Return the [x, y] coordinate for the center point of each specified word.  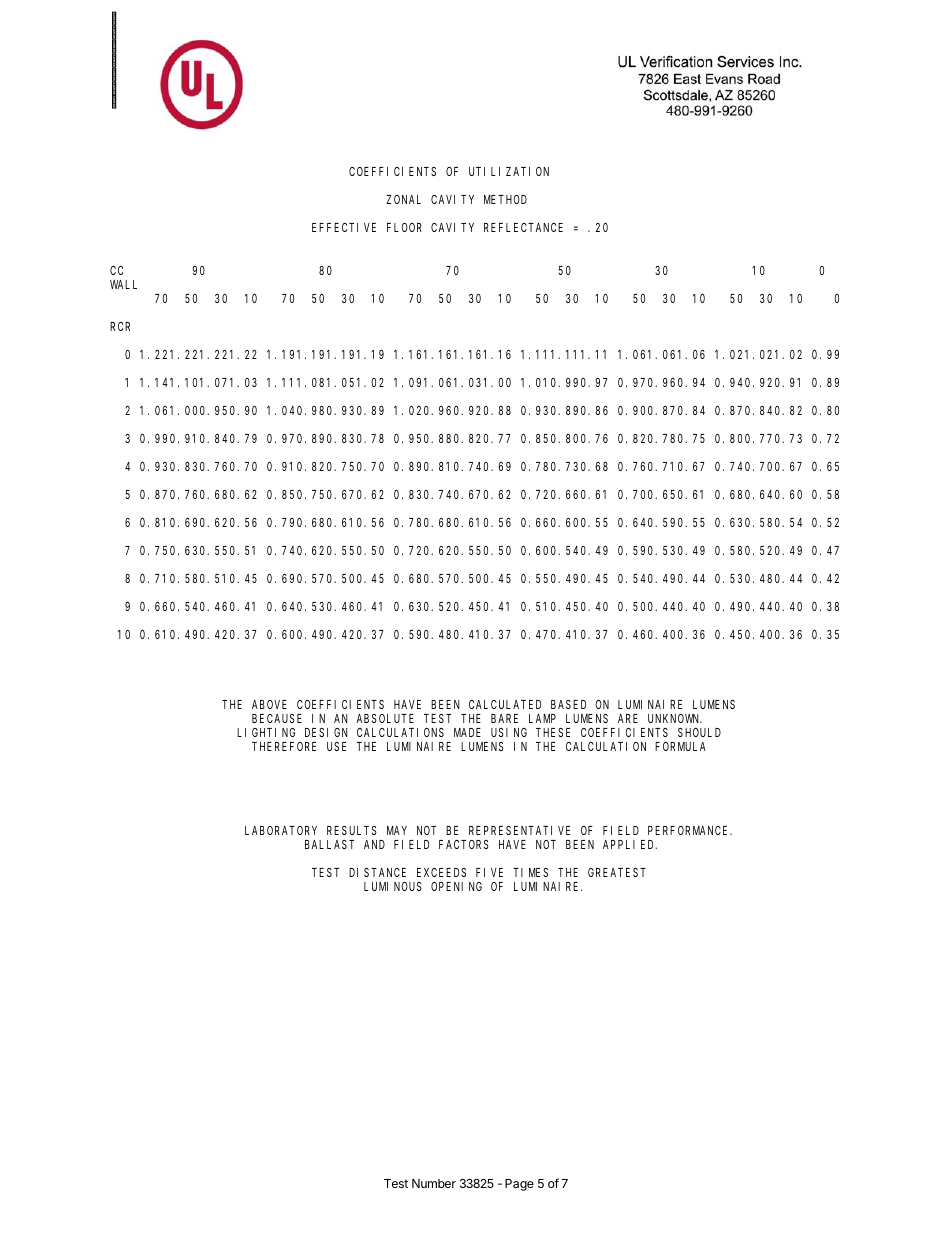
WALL [123, 284]
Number [434, 1183]
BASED [568, 704]
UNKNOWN [675, 718]
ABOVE [269, 704]
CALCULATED [505, 704]
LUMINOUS [393, 886]
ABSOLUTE [385, 718]
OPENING [456, 886]
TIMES [530, 872]
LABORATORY [281, 830]
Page [519, 1185]
